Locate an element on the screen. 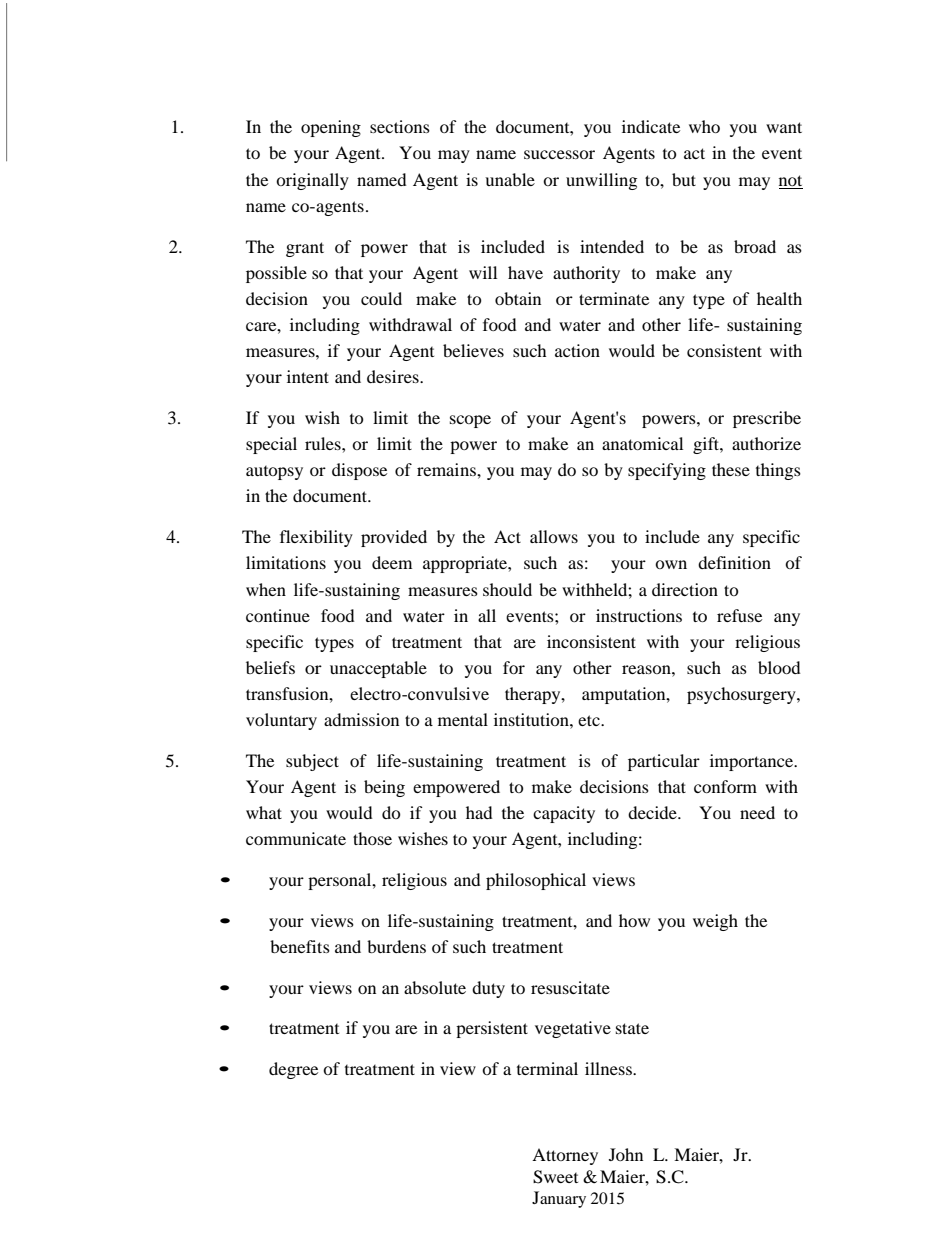 The image size is (952, 1233). originally is located at coordinates (312, 181).
